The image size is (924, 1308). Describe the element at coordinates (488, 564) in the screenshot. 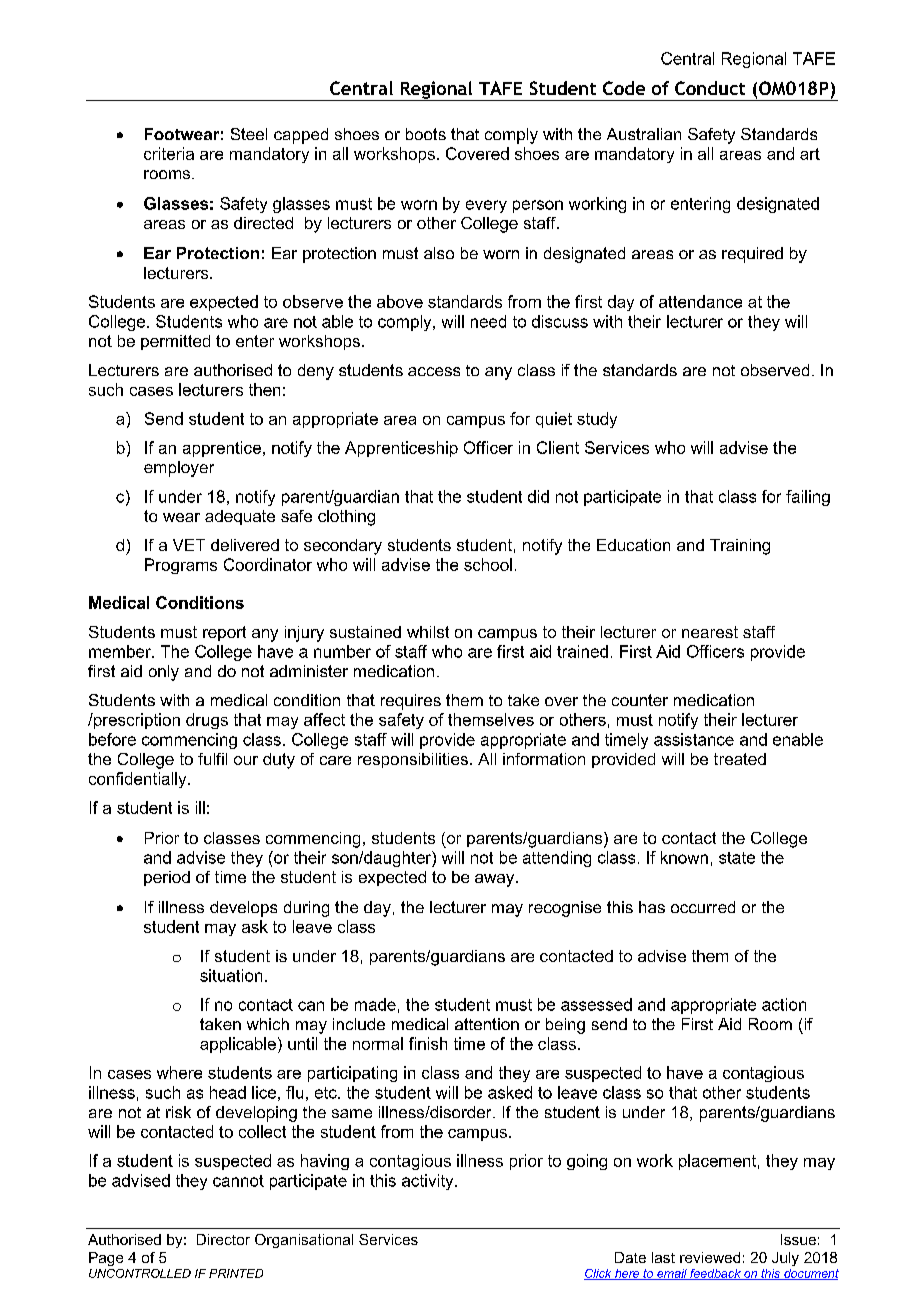

I see `school` at that location.
